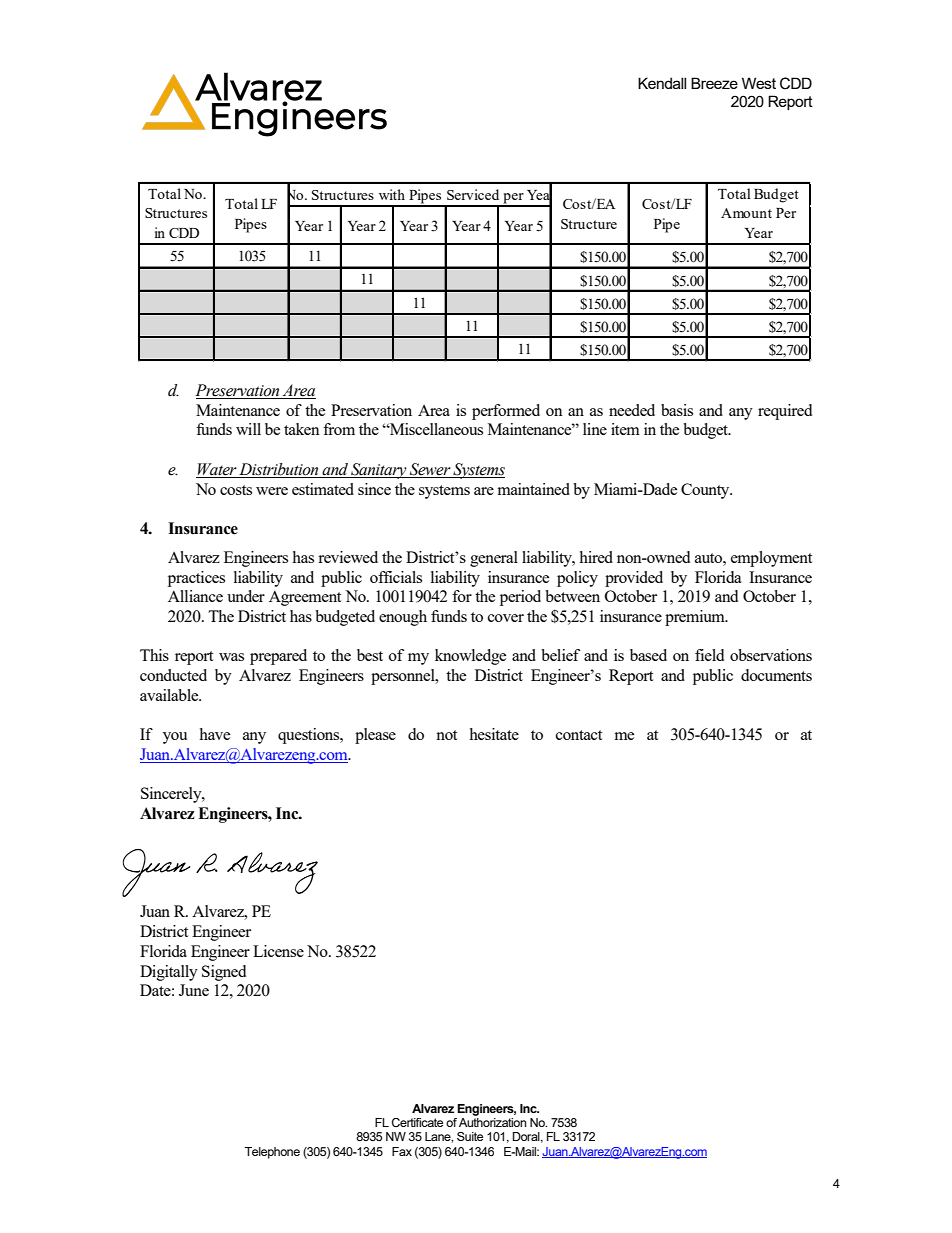  Describe the element at coordinates (662, 83) in the image. I see `Kendall` at that location.
